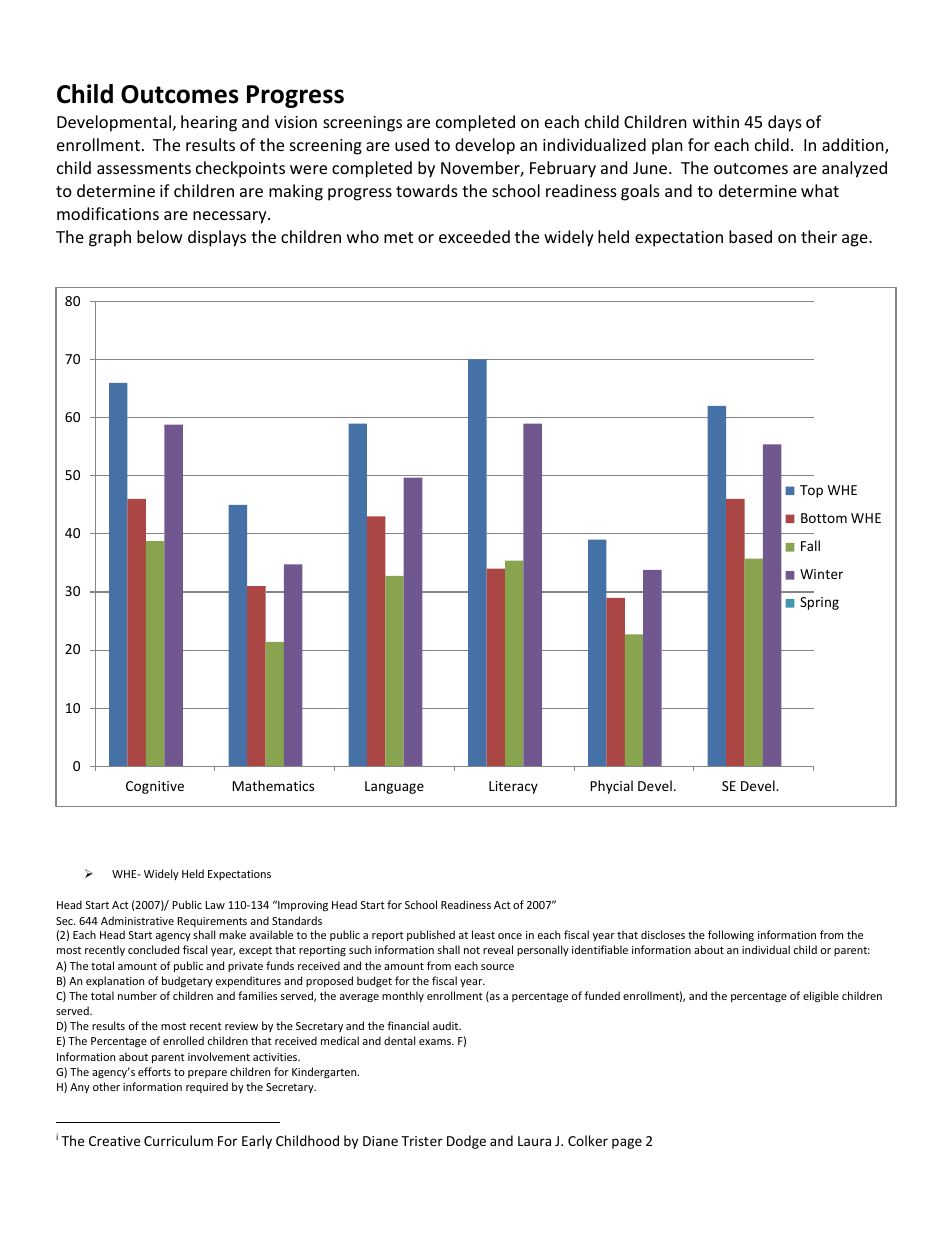  What do you see at coordinates (178, 1140) in the image?
I see `Curriculum` at bounding box center [178, 1140].
